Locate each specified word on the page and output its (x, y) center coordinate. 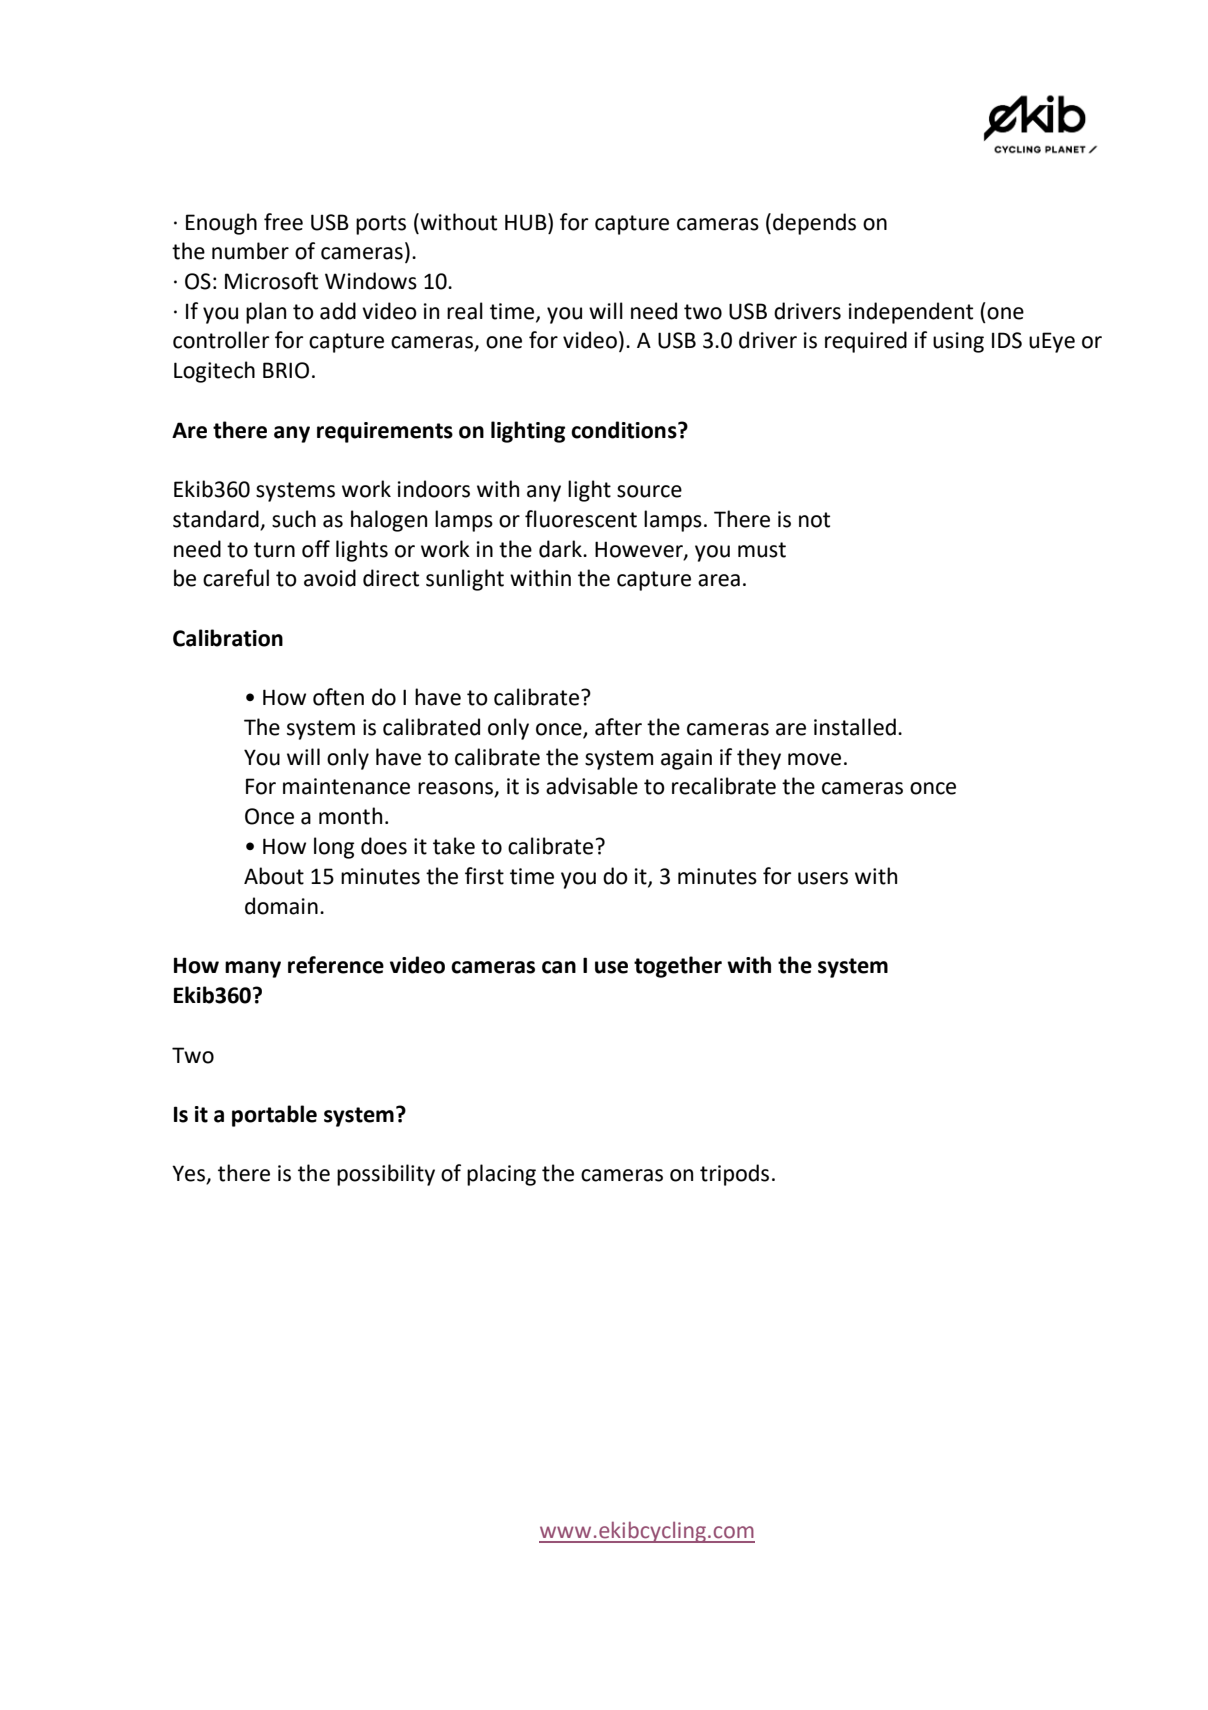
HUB (527, 222)
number (250, 251)
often (338, 697)
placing (501, 1175)
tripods (734, 1175)
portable (274, 1116)
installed (855, 727)
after (618, 727)
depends (814, 224)
